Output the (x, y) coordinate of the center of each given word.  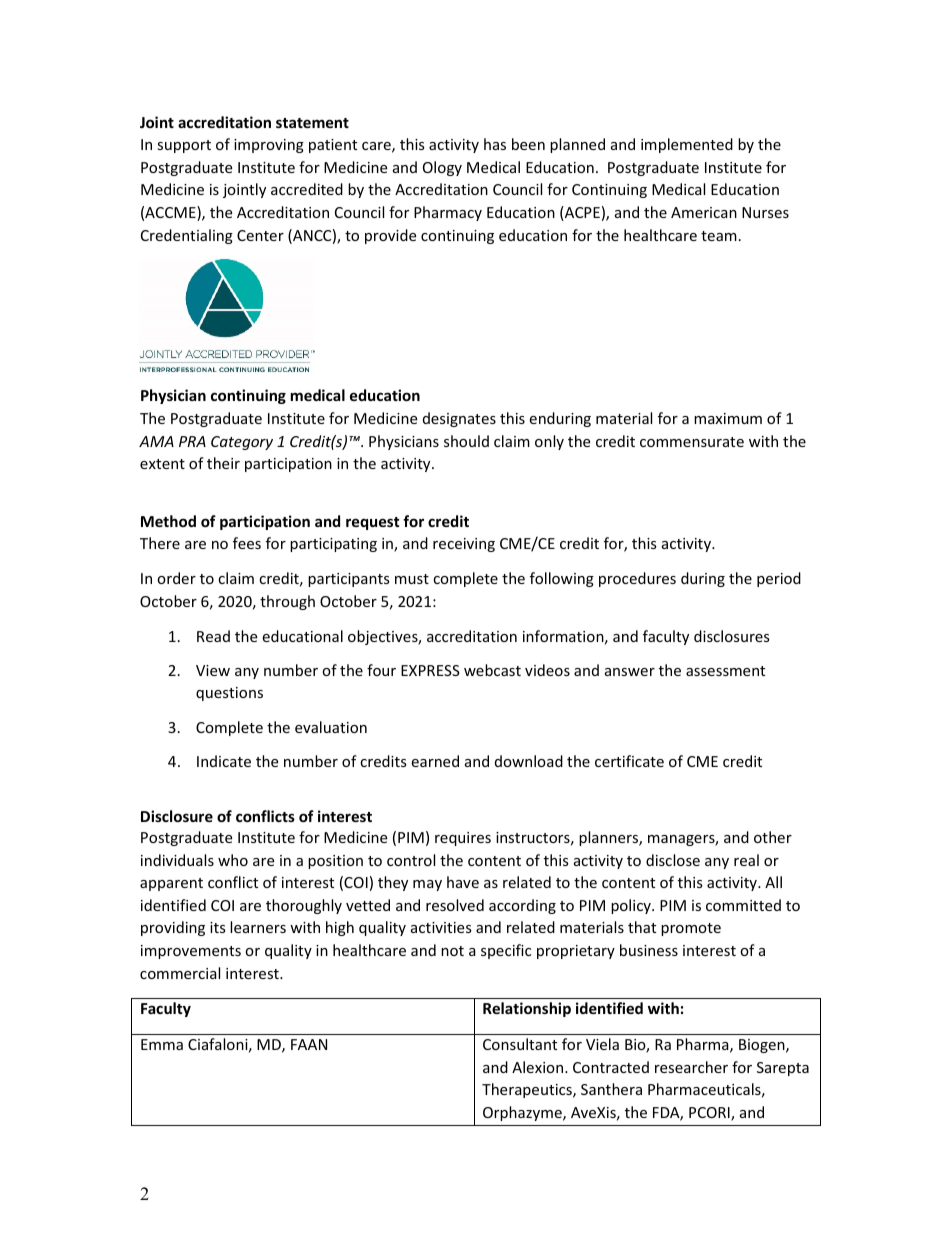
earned (435, 761)
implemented (687, 145)
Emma (162, 1044)
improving (269, 146)
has (495, 144)
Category (242, 443)
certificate (629, 761)
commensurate (692, 442)
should (466, 441)
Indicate (224, 761)
